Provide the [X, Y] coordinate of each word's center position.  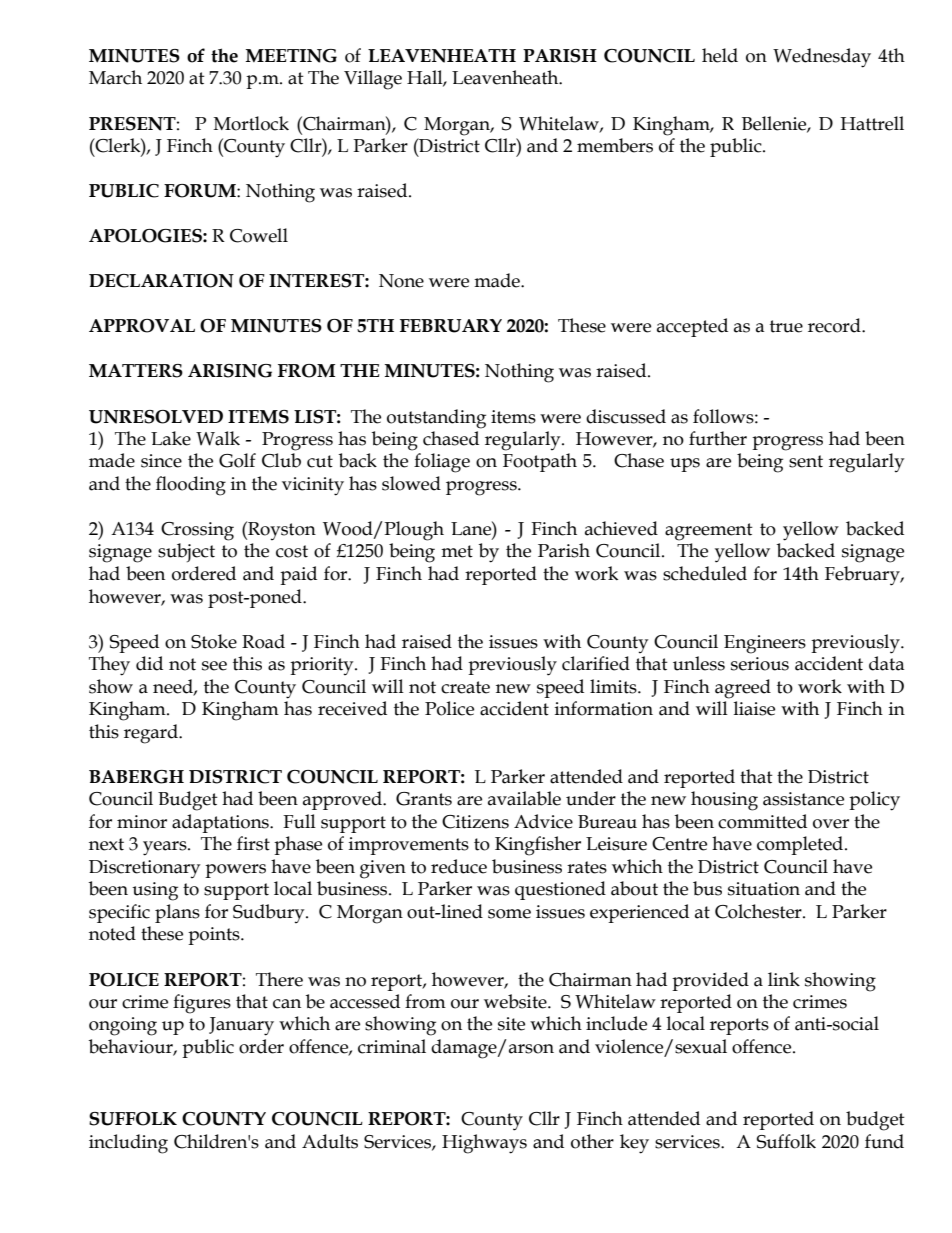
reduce [459, 866]
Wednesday [822, 58]
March [115, 77]
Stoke [214, 641]
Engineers [765, 644]
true [786, 326]
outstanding [436, 419]
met [457, 551]
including [128, 1144]
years [166, 848]
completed [801, 845]
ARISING [230, 371]
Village [373, 80]
